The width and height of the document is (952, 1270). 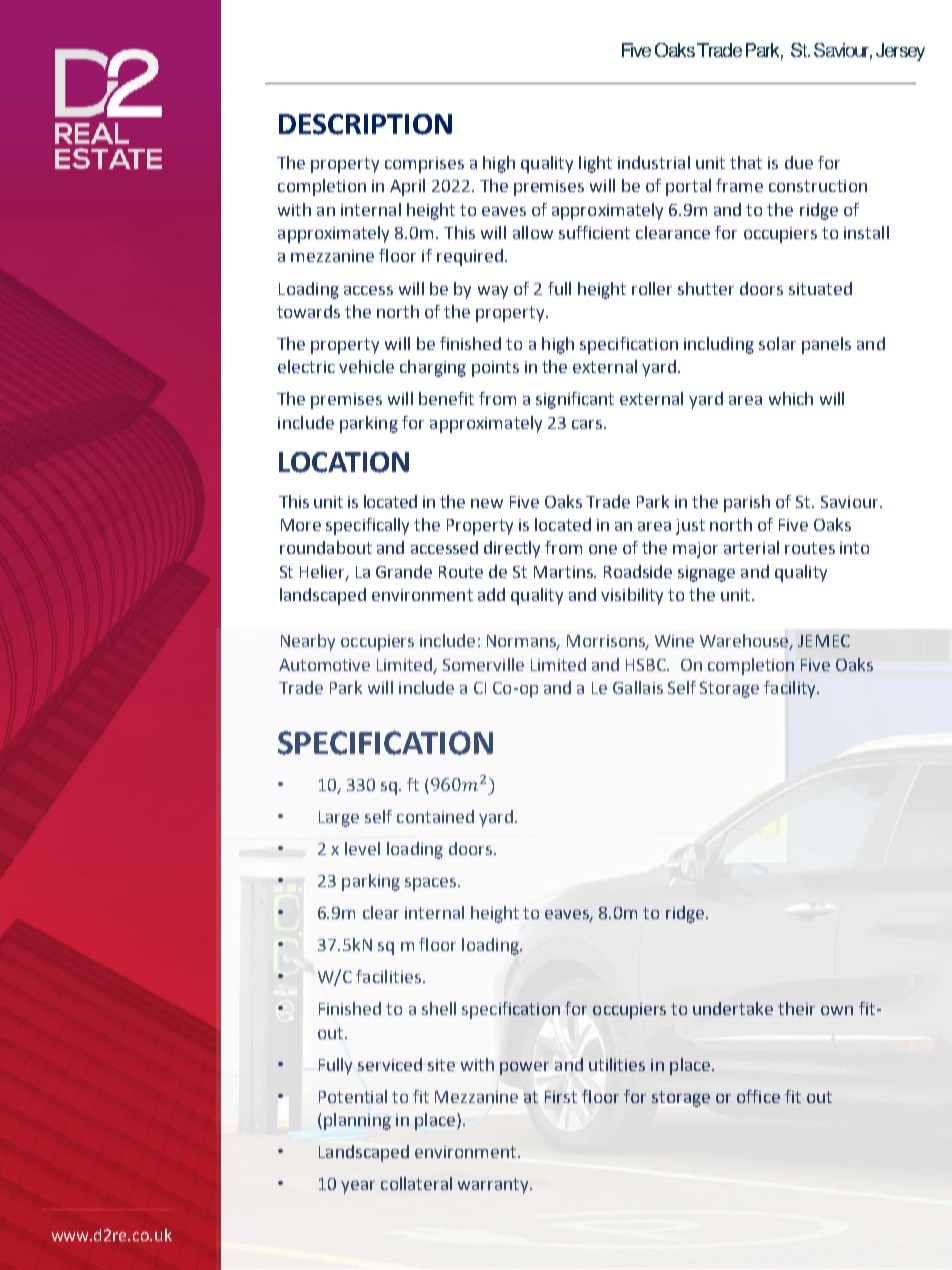 I want to click on utilities, so click(x=617, y=1064).
